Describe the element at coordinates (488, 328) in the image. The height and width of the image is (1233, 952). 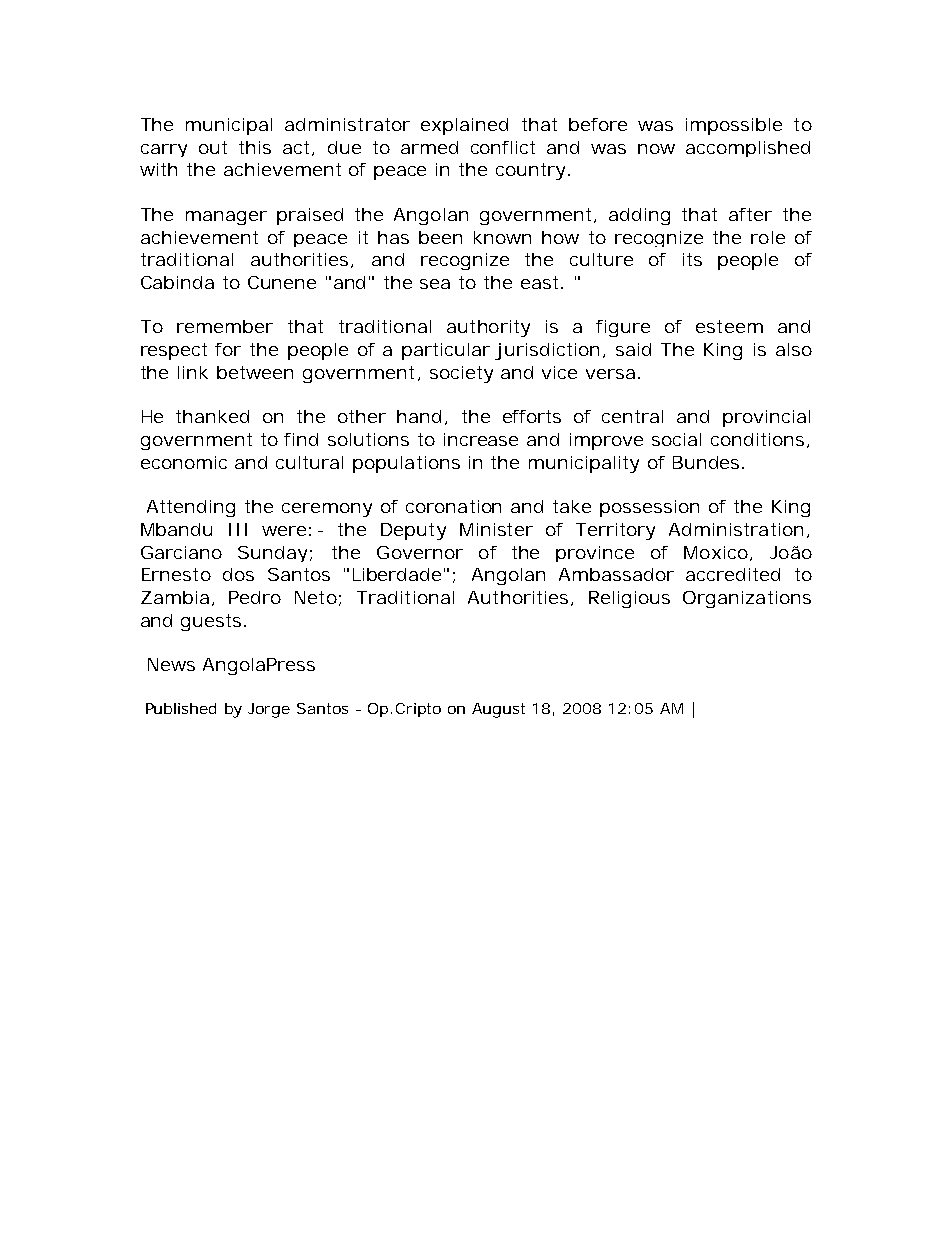
I see `authority` at that location.
